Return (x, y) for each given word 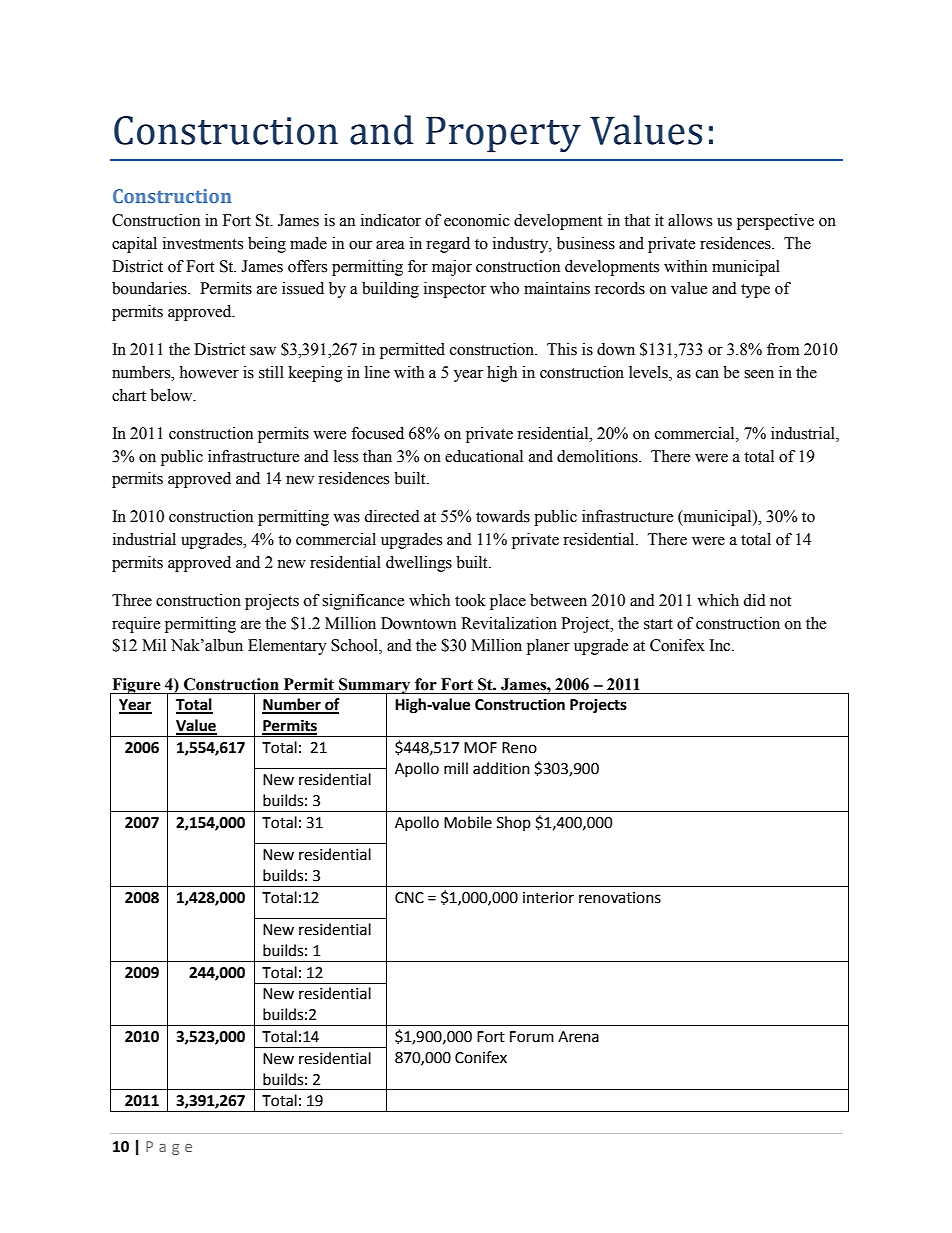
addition (501, 768)
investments (203, 243)
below (172, 395)
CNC (409, 898)
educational (484, 456)
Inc (721, 645)
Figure (136, 687)
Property (503, 134)
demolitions (598, 456)
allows (690, 220)
